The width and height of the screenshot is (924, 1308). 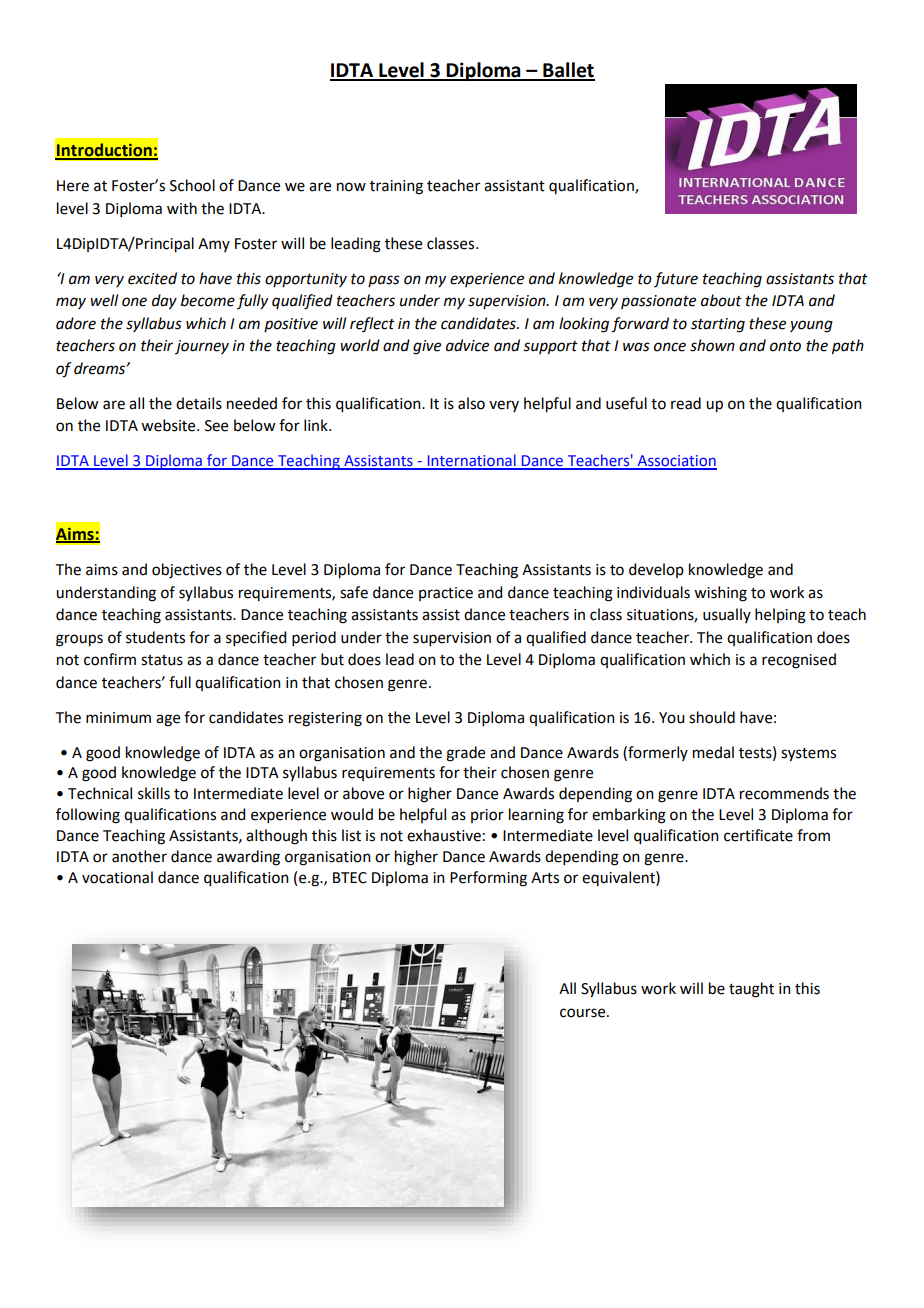 I want to click on School, so click(x=192, y=185).
